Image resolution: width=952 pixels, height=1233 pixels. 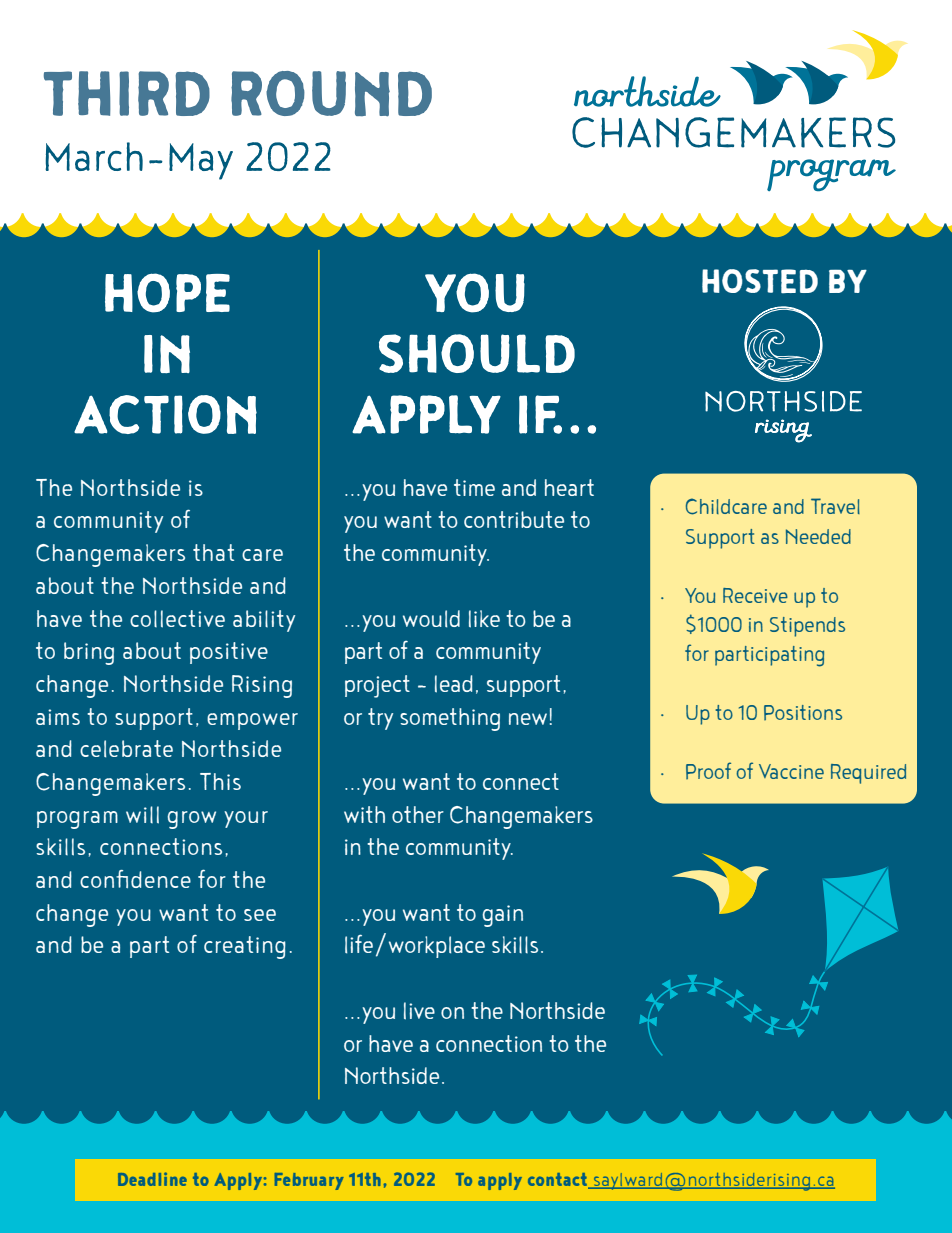 What do you see at coordinates (474, 487) in the screenshot?
I see `time` at bounding box center [474, 487].
